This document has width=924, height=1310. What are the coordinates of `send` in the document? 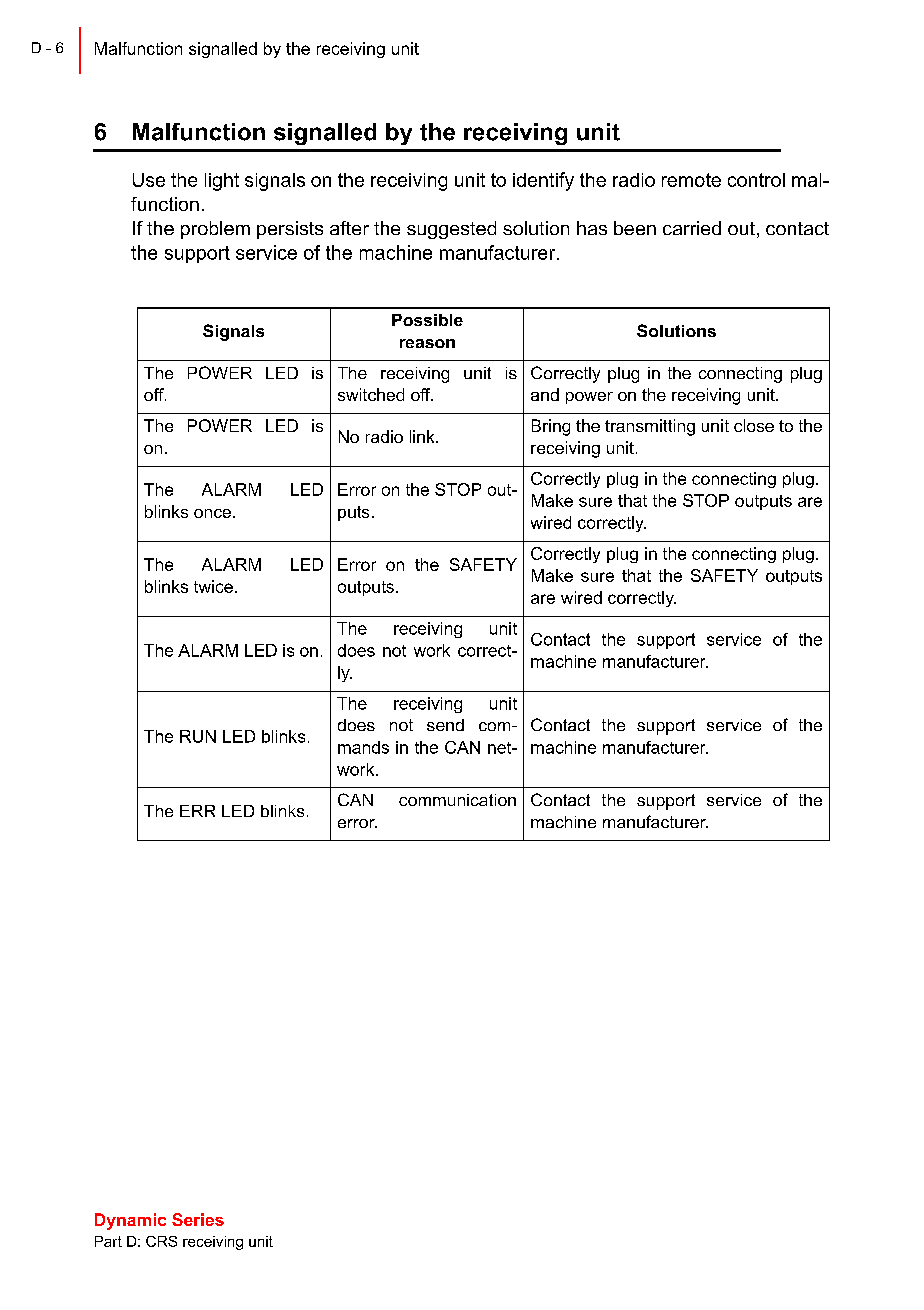 It's located at (445, 725).
